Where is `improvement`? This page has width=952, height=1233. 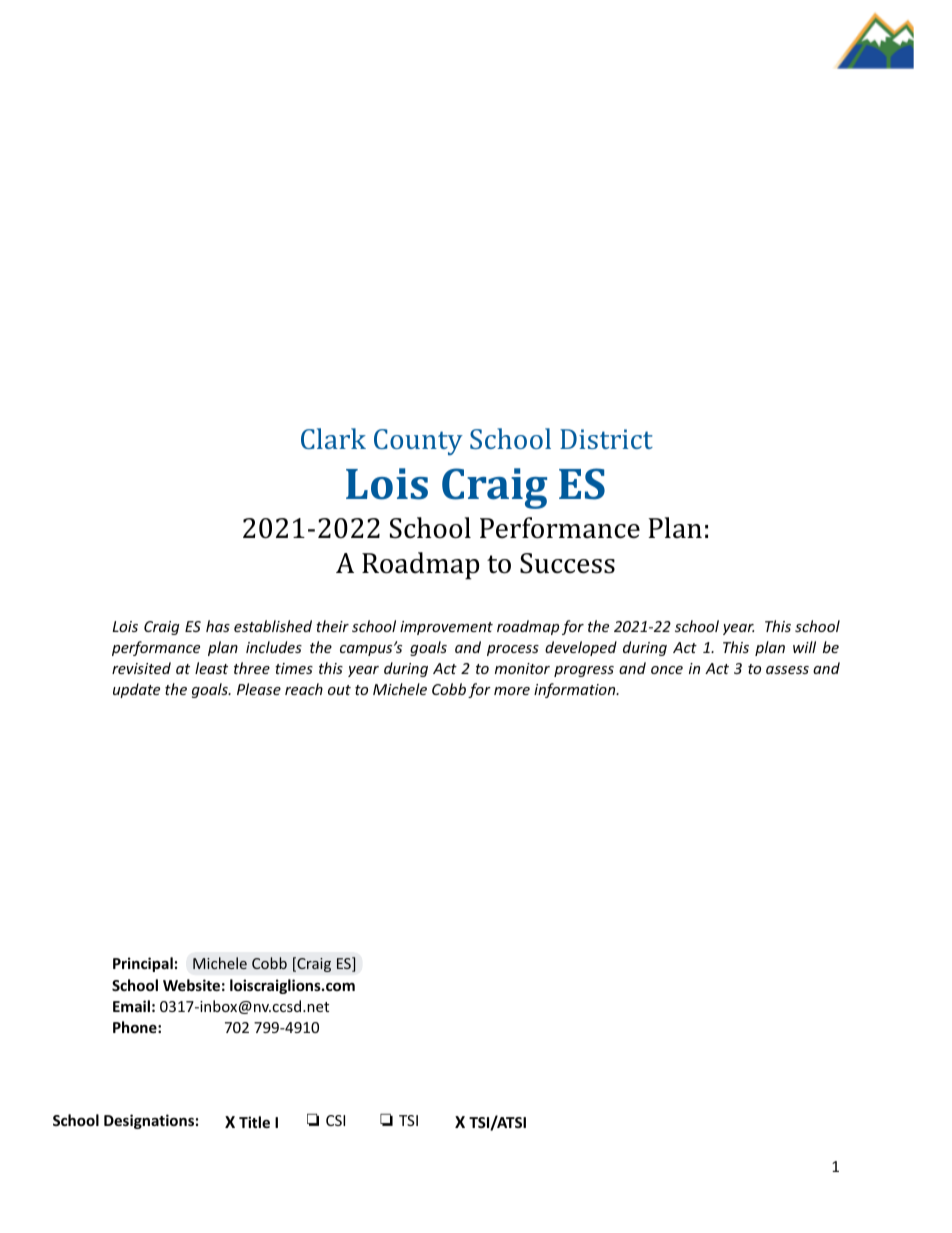 improvement is located at coordinates (446, 628).
